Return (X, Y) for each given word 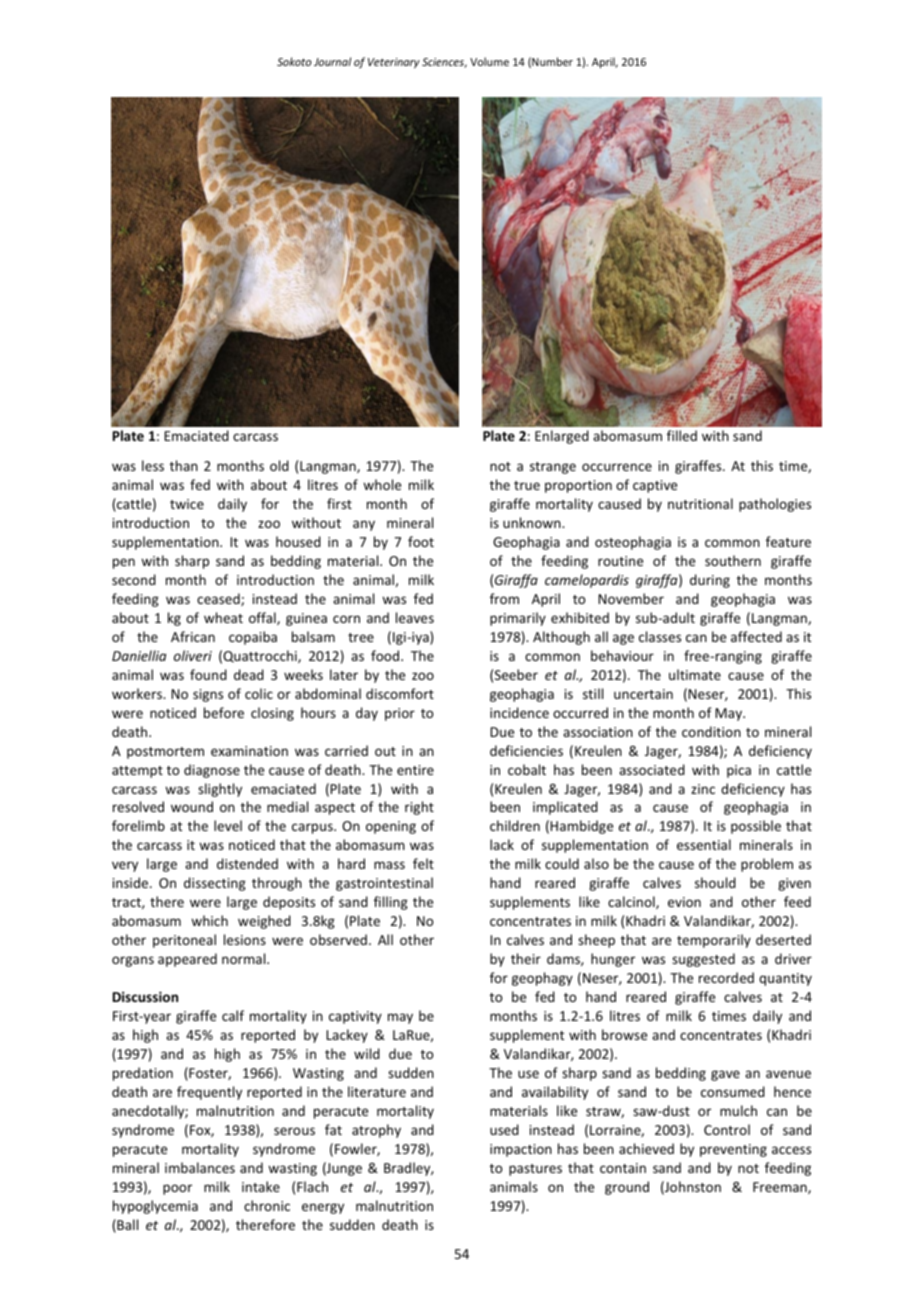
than (184, 465)
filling (391, 903)
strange (553, 468)
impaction (521, 1150)
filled (682, 435)
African (193, 636)
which (209, 920)
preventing (733, 1150)
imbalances (200, 1167)
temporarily (714, 941)
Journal (332, 61)
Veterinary (394, 63)
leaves (415, 617)
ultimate (695, 674)
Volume (489, 61)
